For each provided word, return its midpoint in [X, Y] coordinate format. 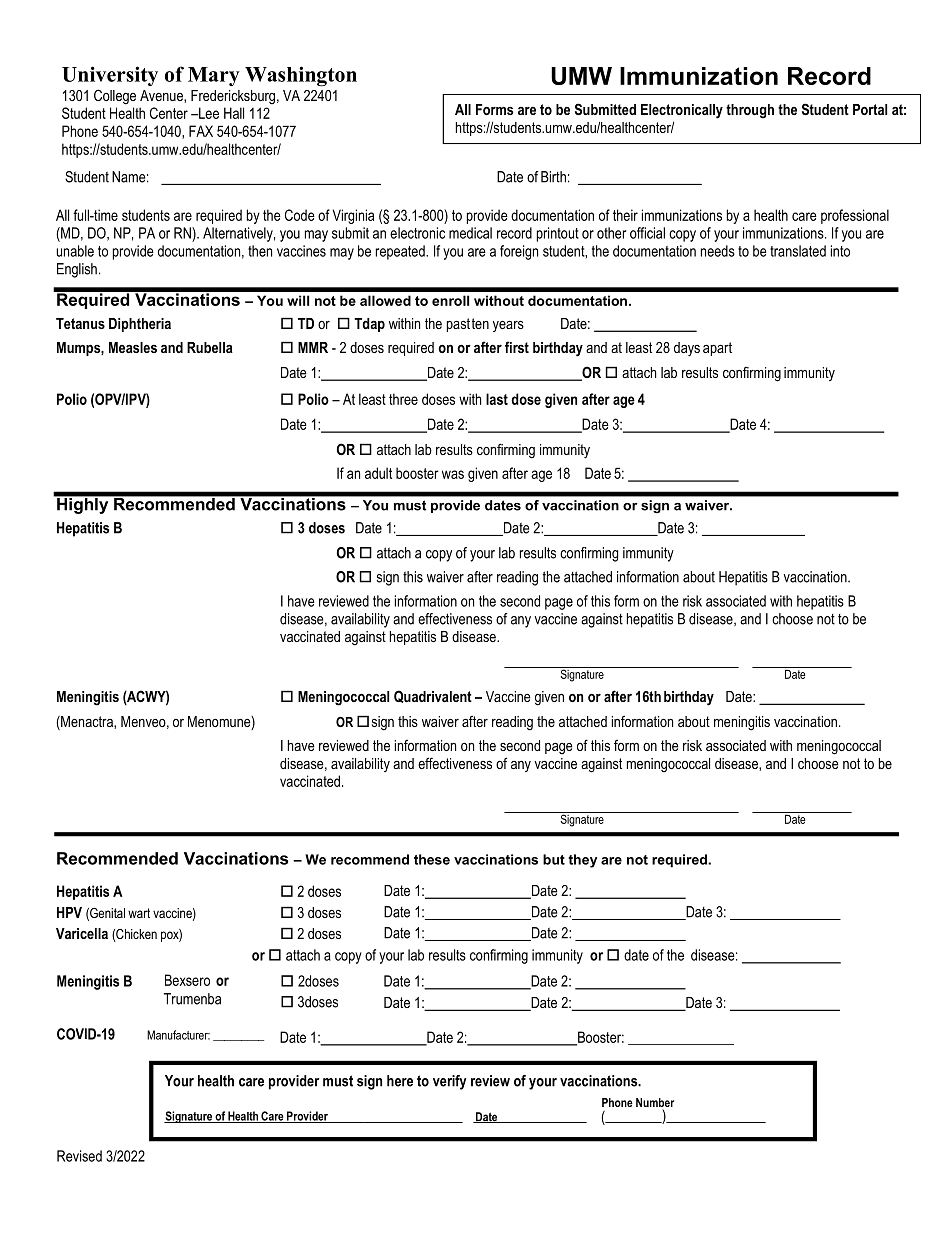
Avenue [162, 96]
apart [717, 349]
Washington [301, 76]
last [497, 399]
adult [378, 473]
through [750, 111]
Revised [79, 1156]
